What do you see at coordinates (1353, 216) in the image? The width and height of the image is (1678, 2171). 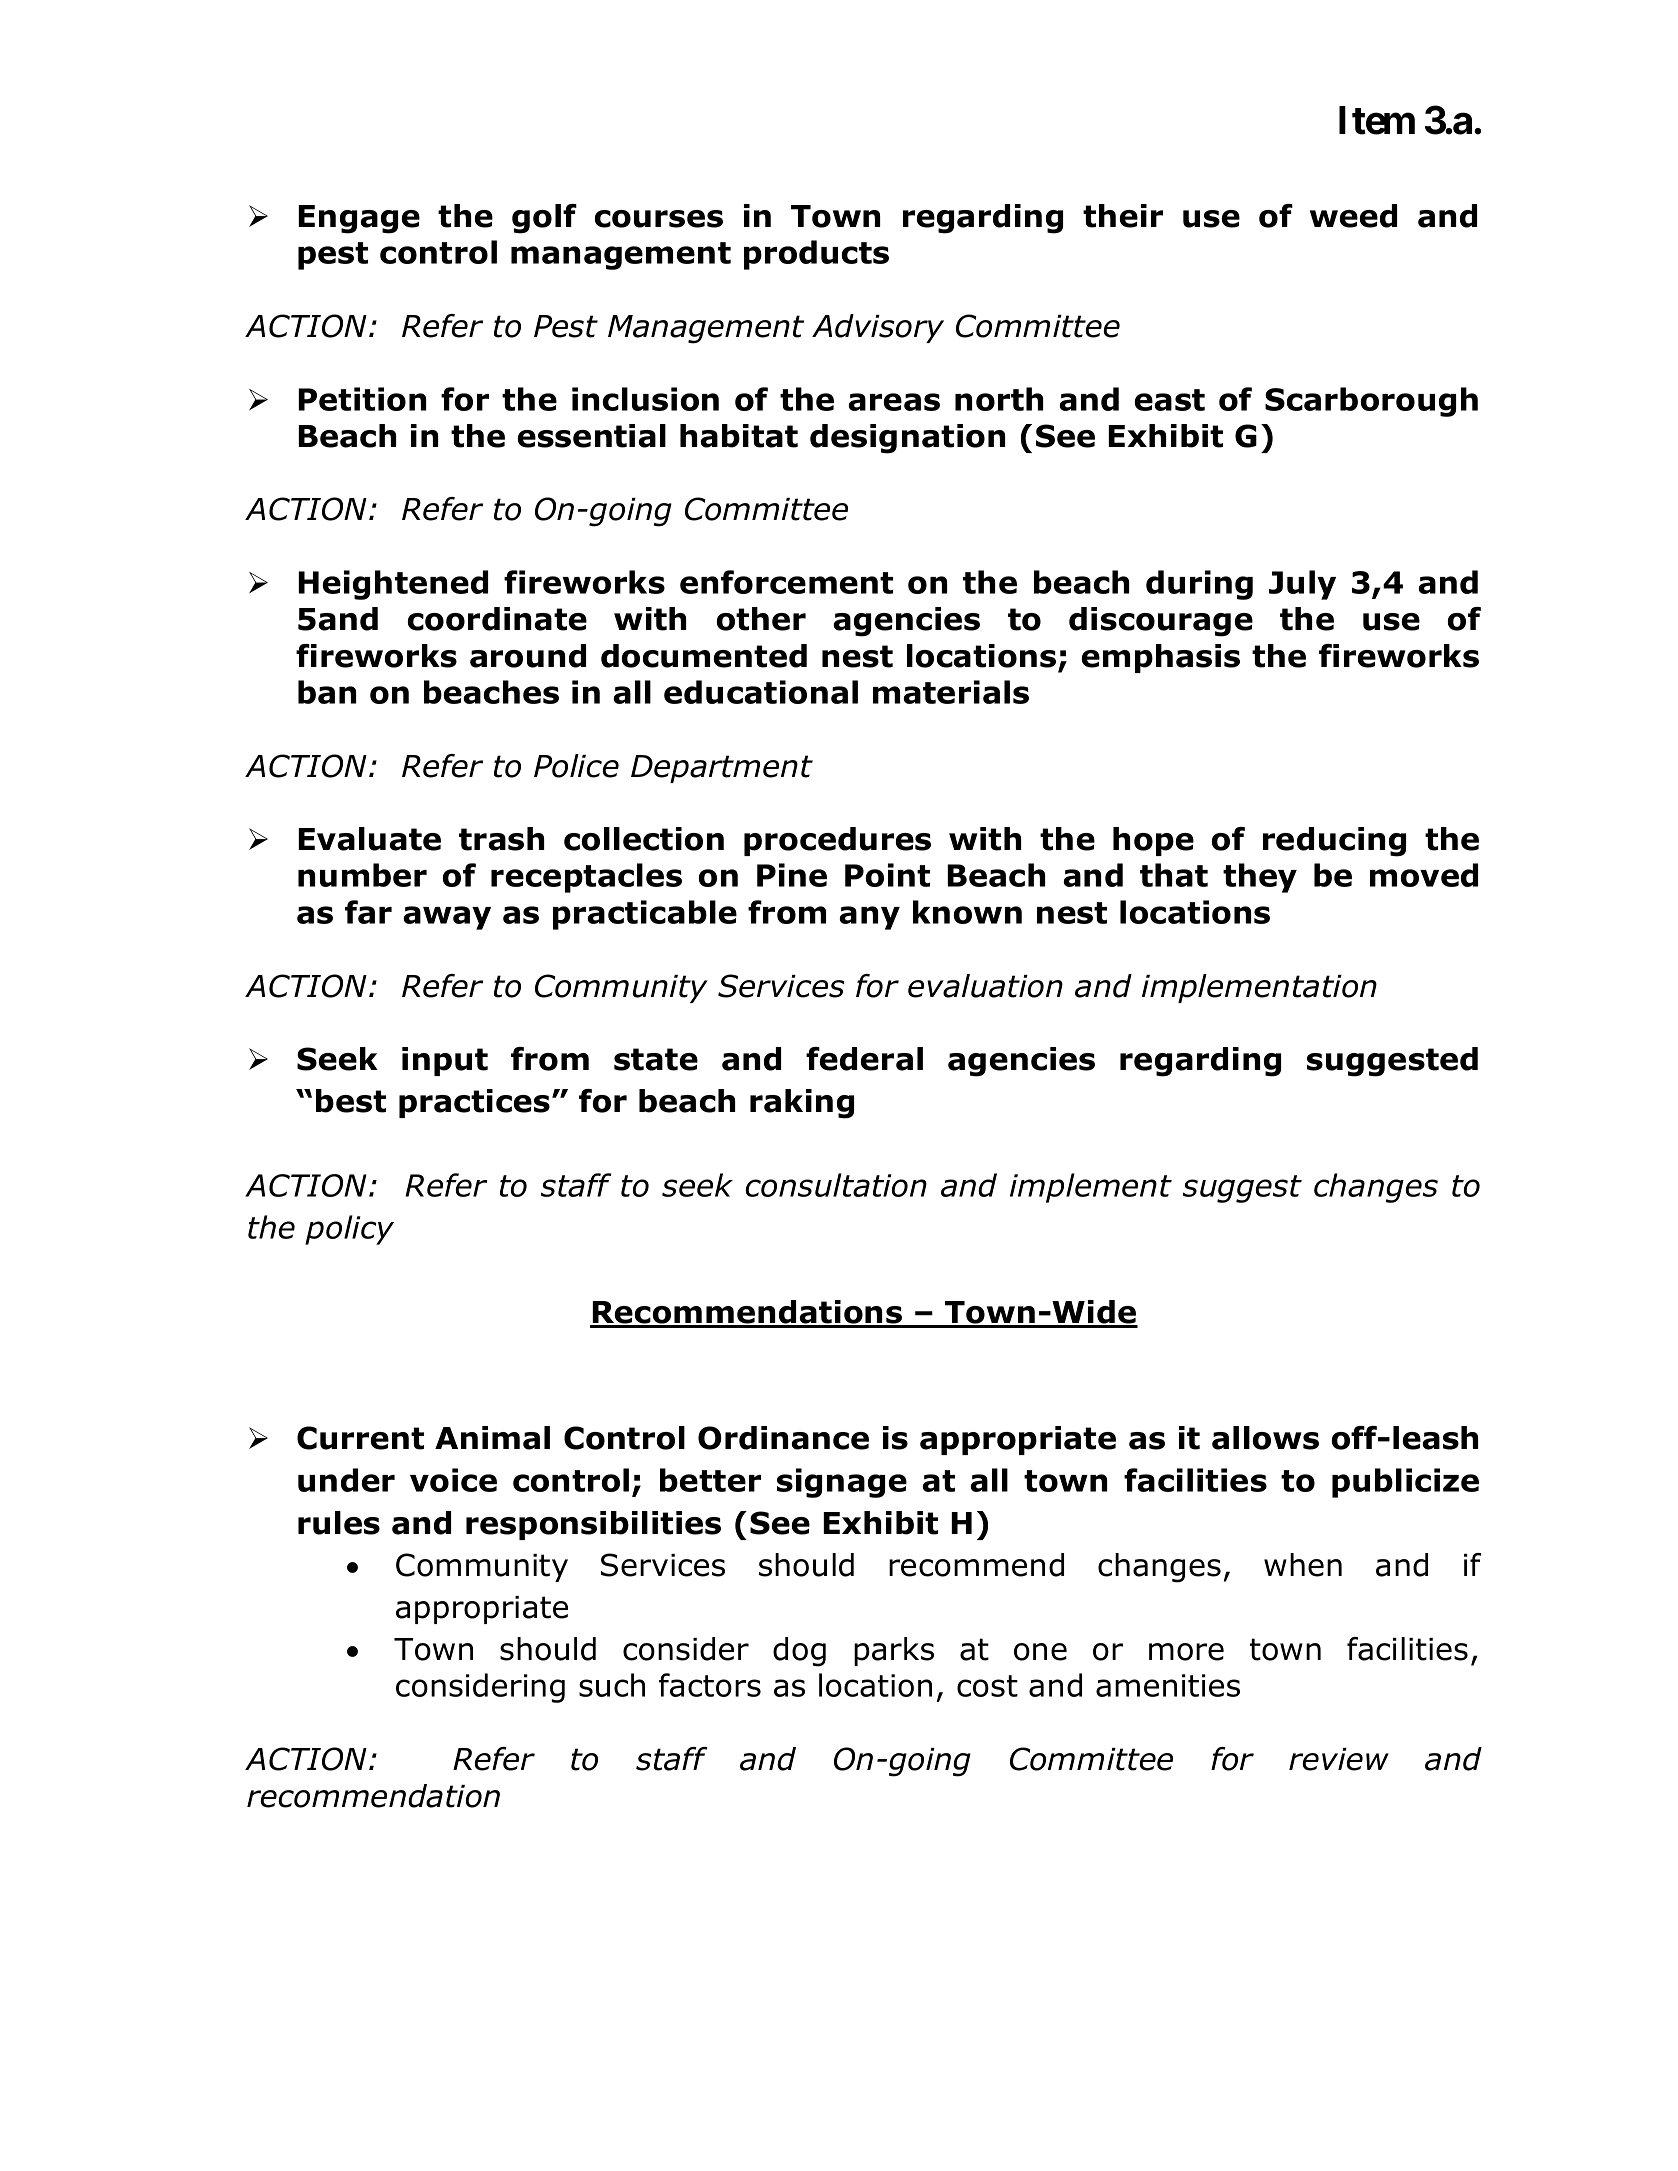 I see `weed` at bounding box center [1353, 216].
